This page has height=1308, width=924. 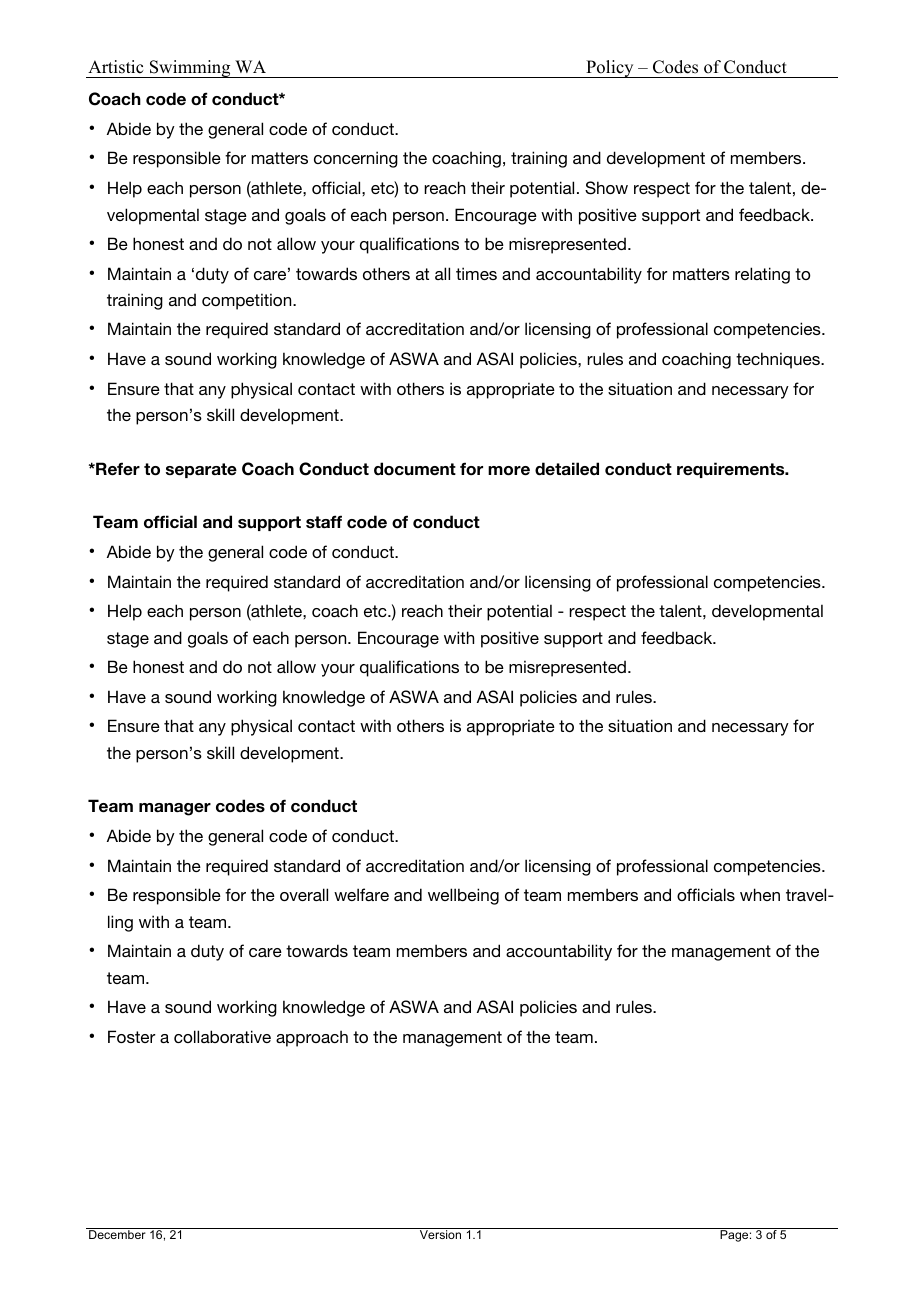 What do you see at coordinates (610, 69) in the page?
I see `Policy` at bounding box center [610, 69].
